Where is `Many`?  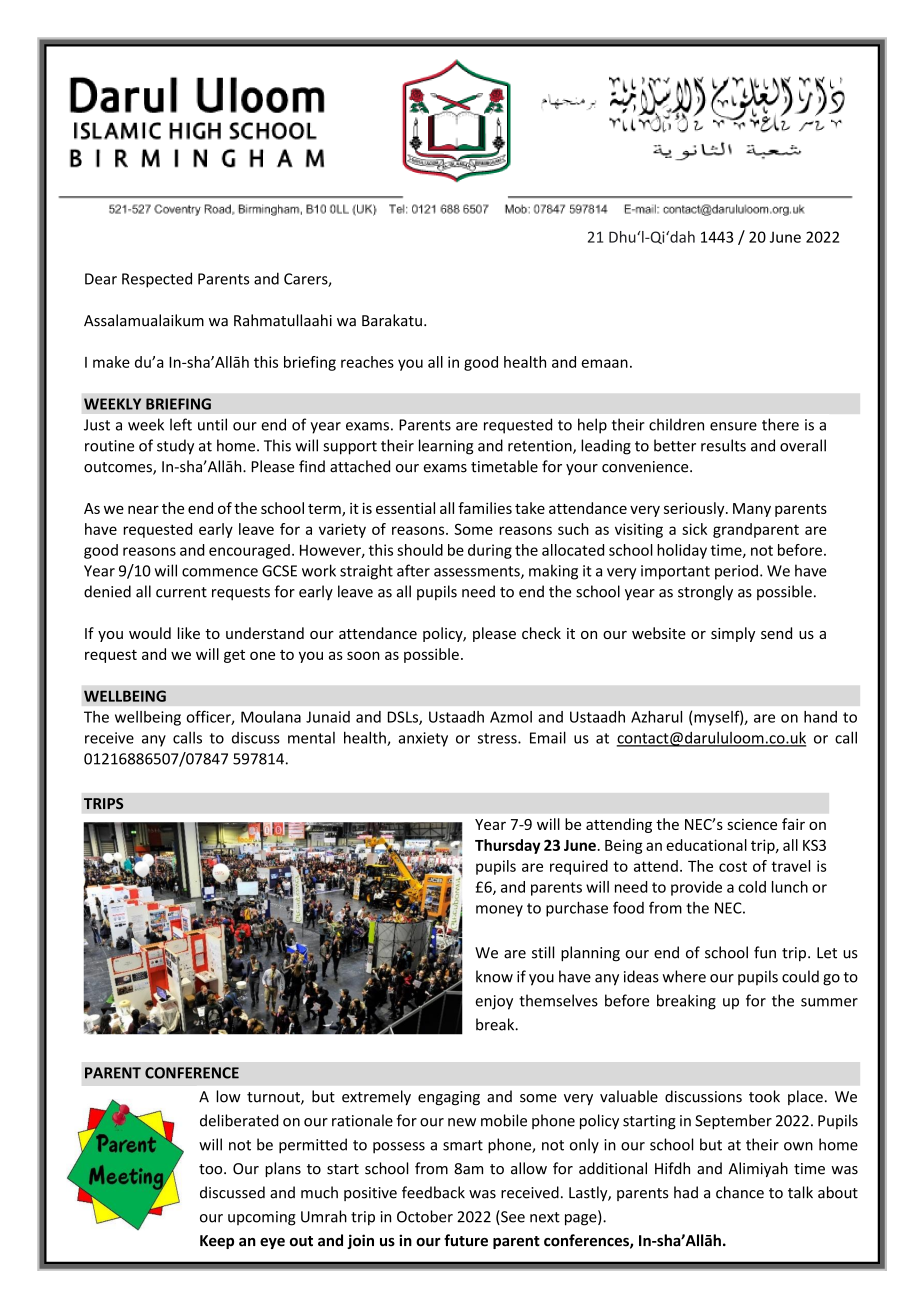 Many is located at coordinates (752, 510).
